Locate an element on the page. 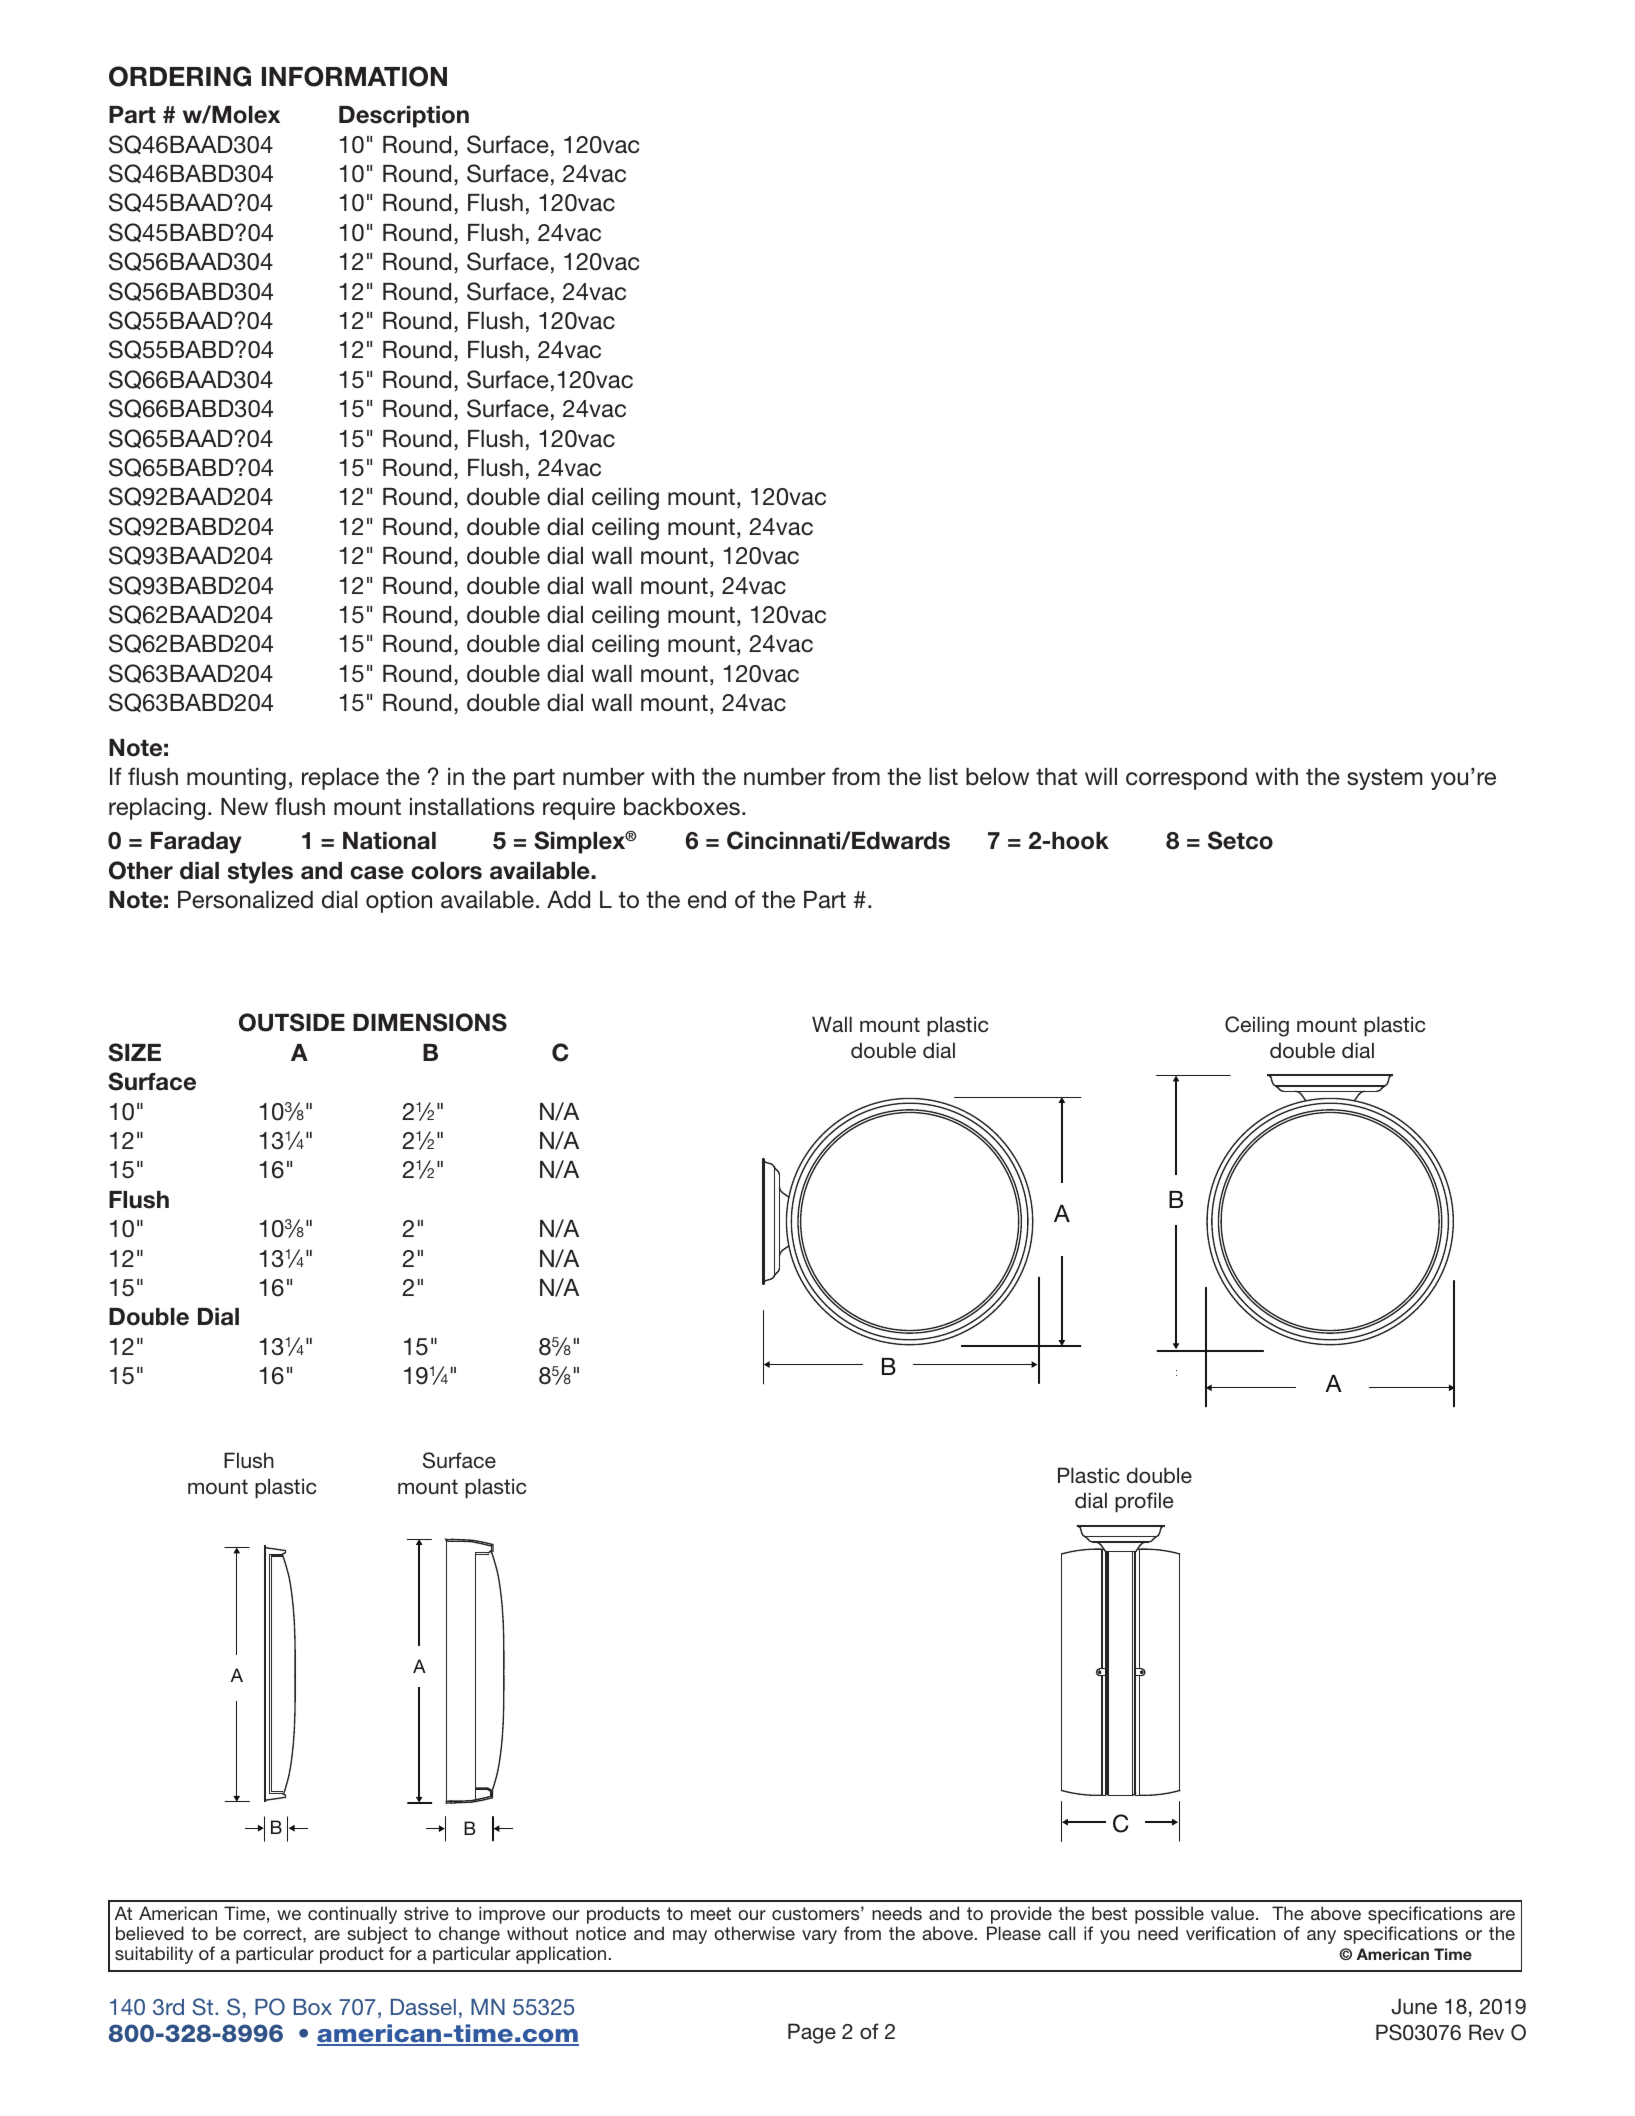 Image resolution: width=1635 pixels, height=2116 pixels. vary is located at coordinates (819, 1937).
